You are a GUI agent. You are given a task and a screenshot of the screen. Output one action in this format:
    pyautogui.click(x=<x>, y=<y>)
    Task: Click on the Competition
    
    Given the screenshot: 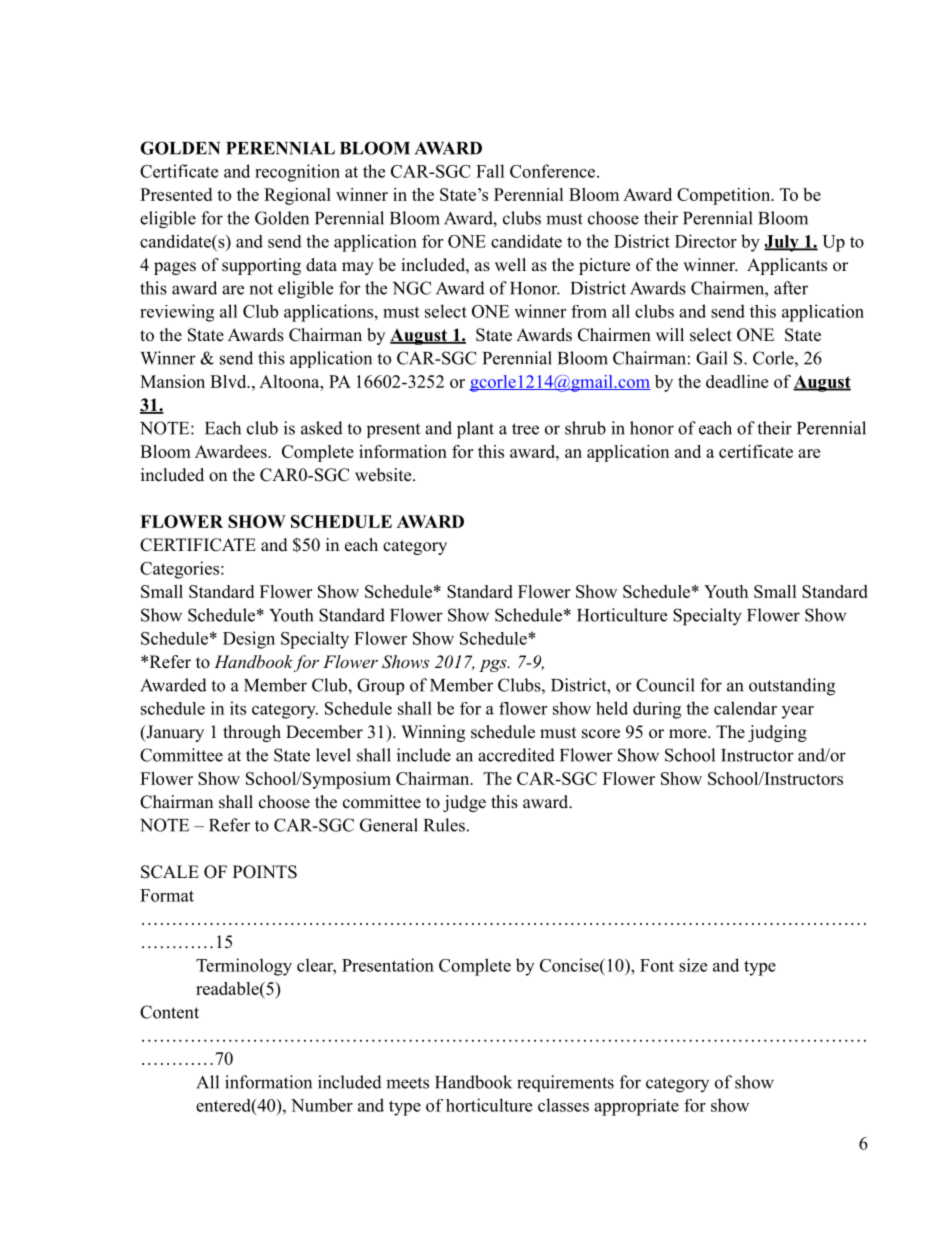 What is the action you would take?
    pyautogui.click(x=725, y=196)
